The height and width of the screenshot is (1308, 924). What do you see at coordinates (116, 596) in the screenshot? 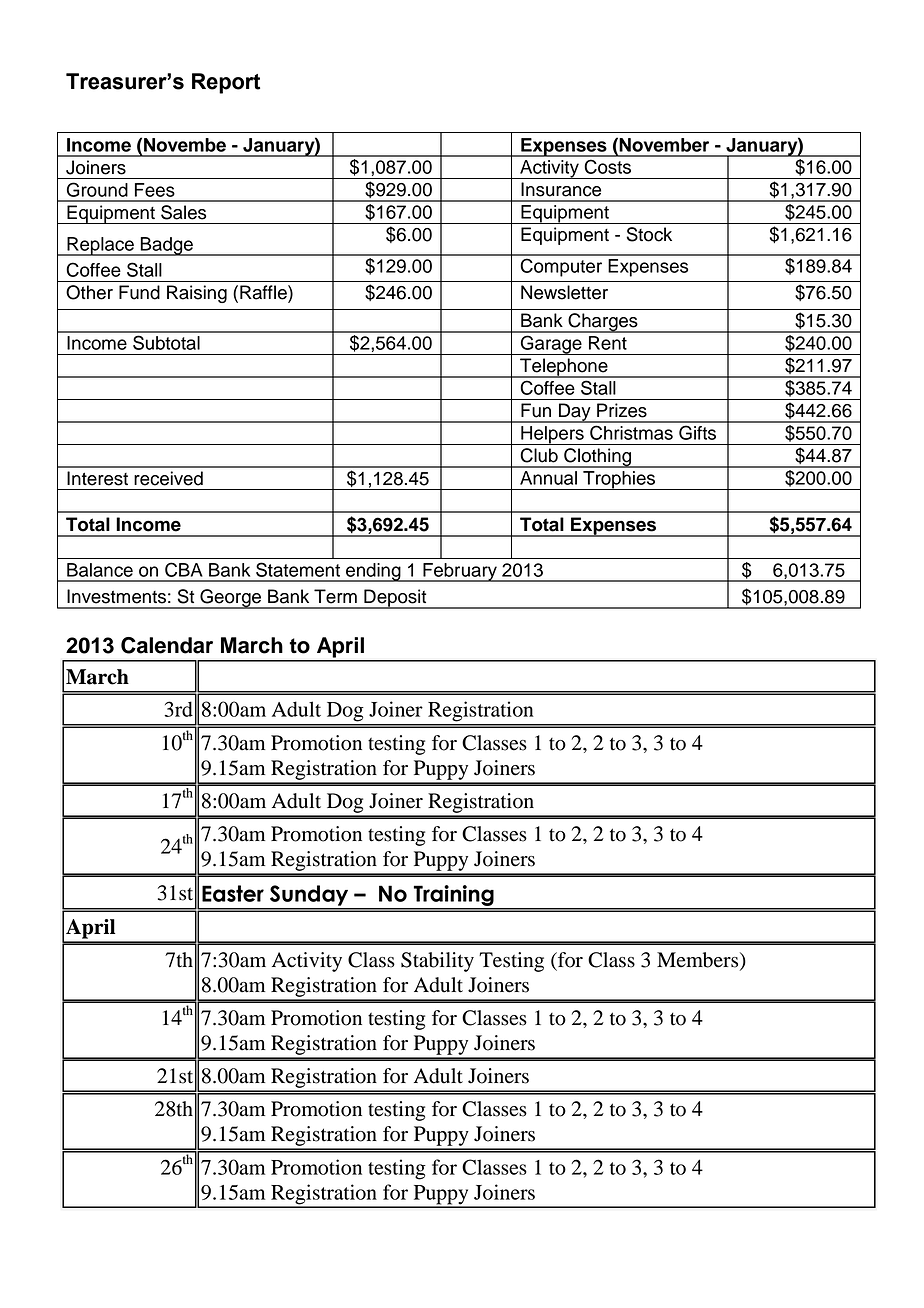
I see `Investments` at bounding box center [116, 596].
